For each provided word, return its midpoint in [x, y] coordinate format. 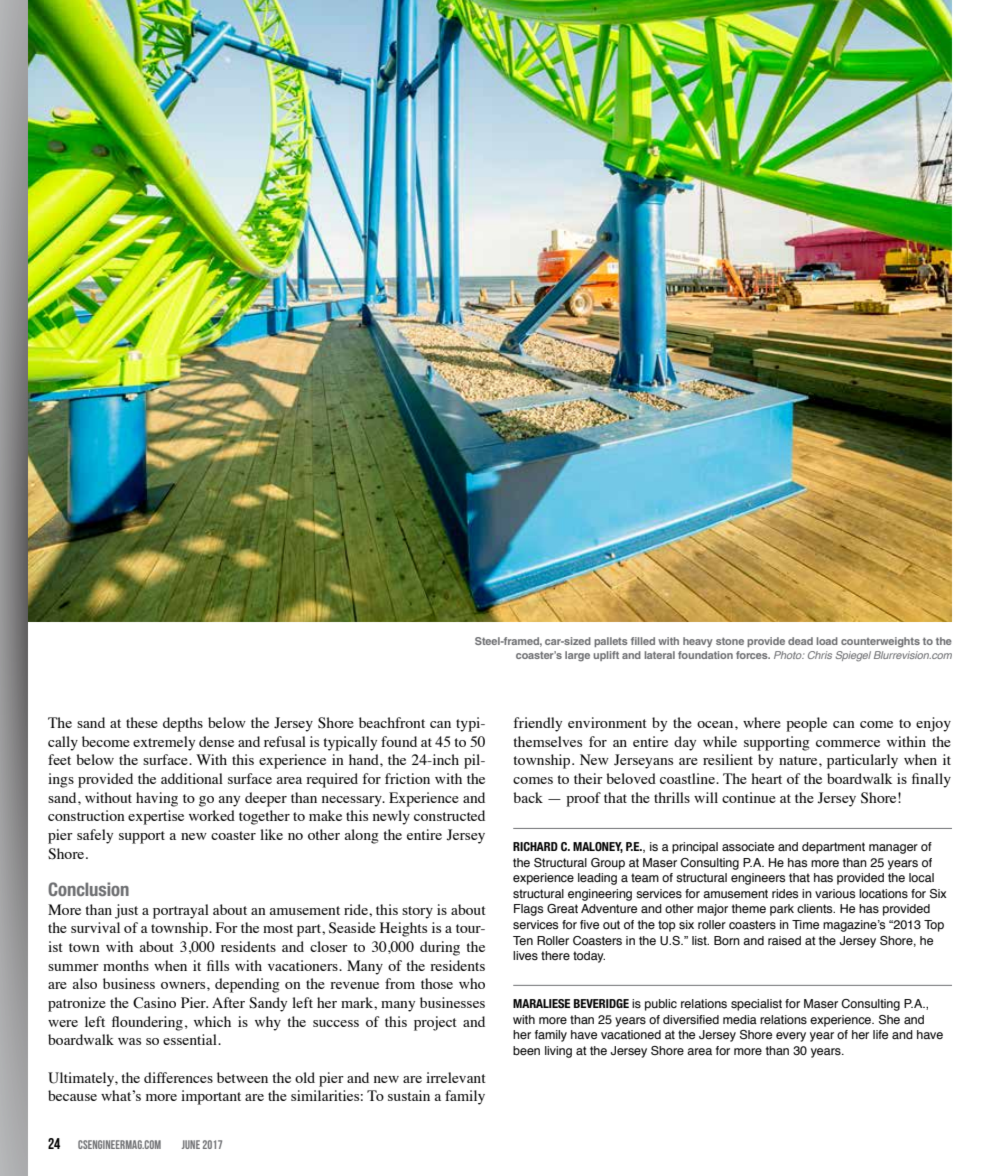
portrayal [181, 911]
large [577, 656]
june [191, 1144]
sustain [409, 1095]
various [835, 893]
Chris [820, 655]
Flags [528, 910]
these [142, 722]
